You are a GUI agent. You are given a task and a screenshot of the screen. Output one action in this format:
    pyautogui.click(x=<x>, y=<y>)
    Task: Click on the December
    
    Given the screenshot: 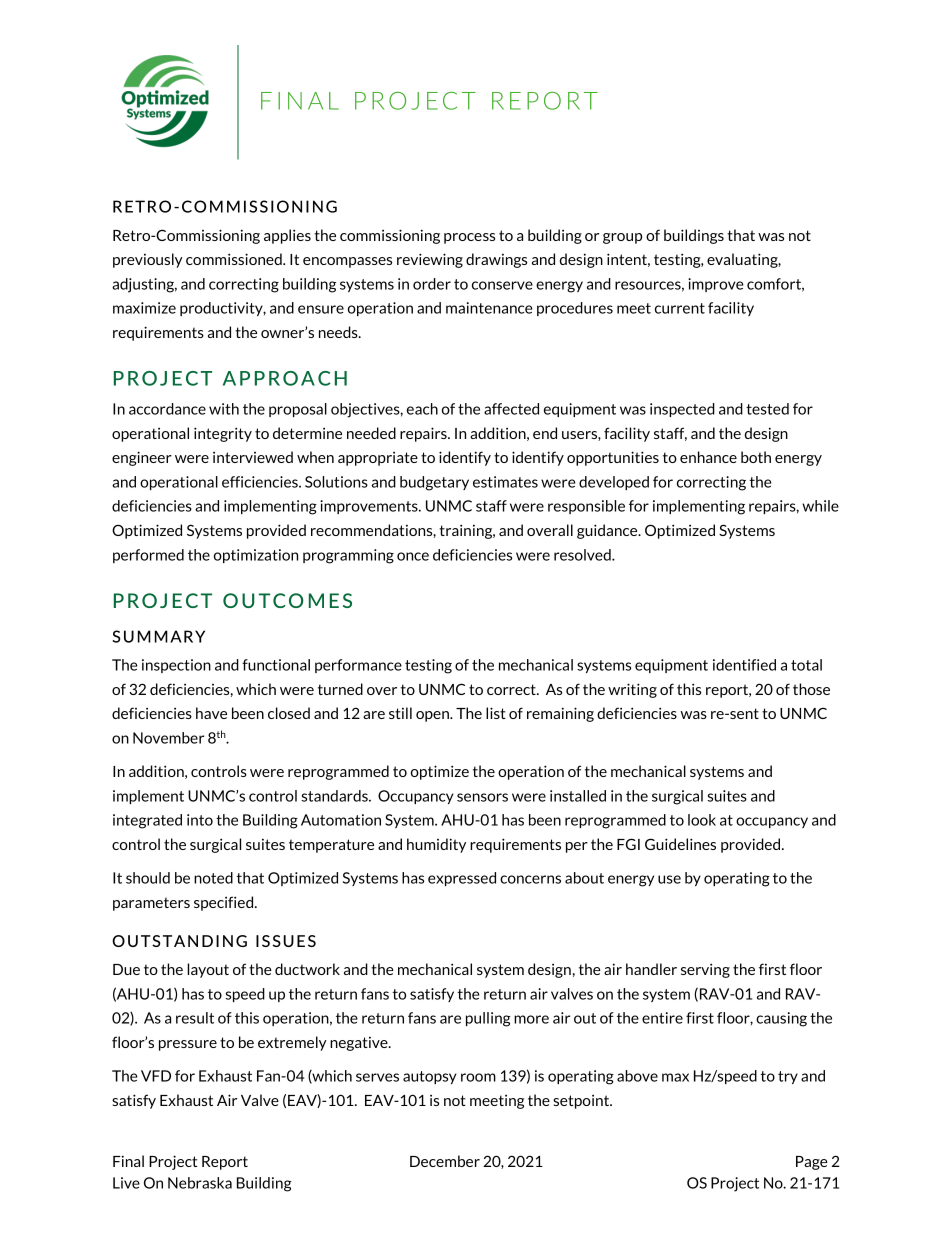 What is the action you would take?
    pyautogui.click(x=445, y=1161)
